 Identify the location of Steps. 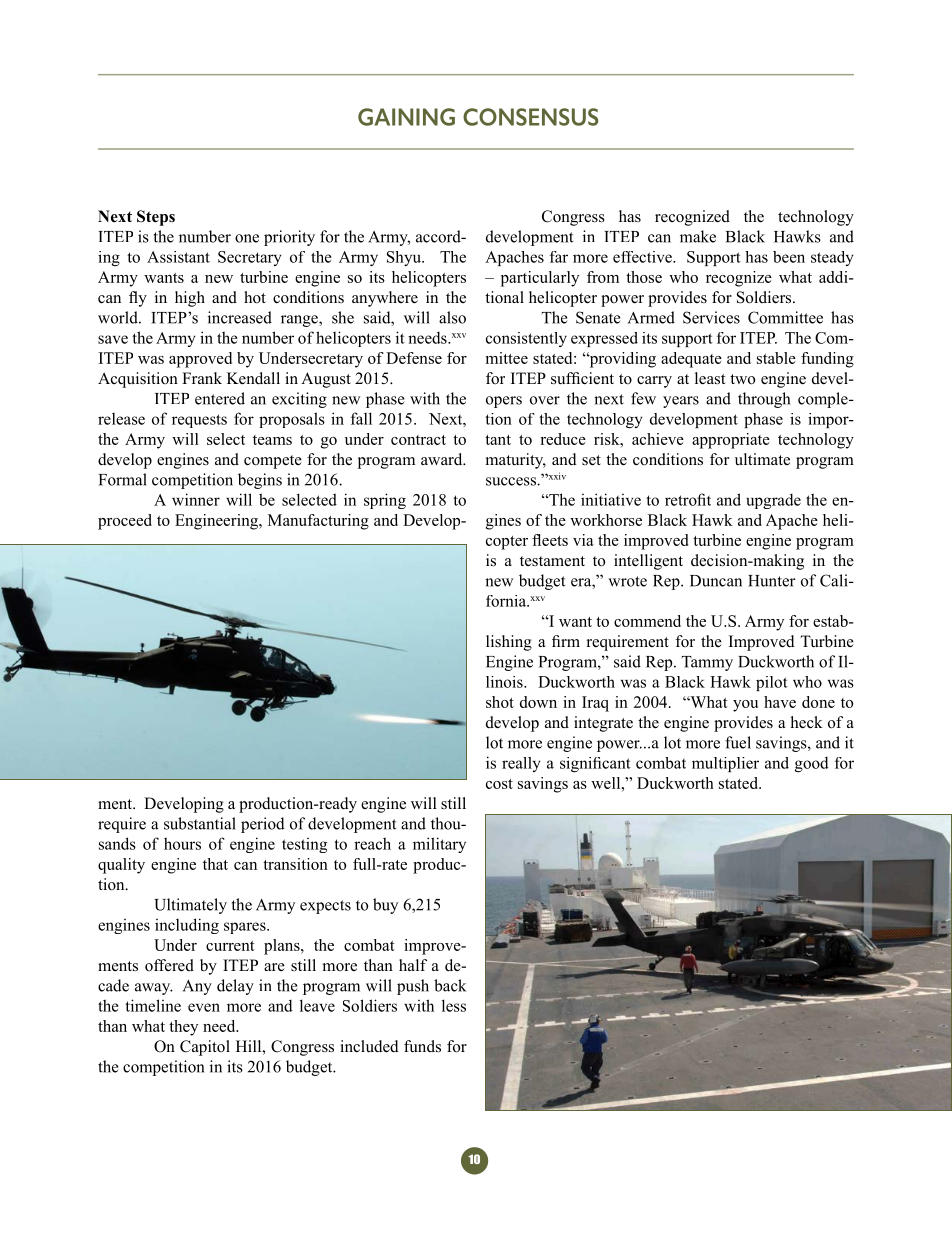
(156, 218).
